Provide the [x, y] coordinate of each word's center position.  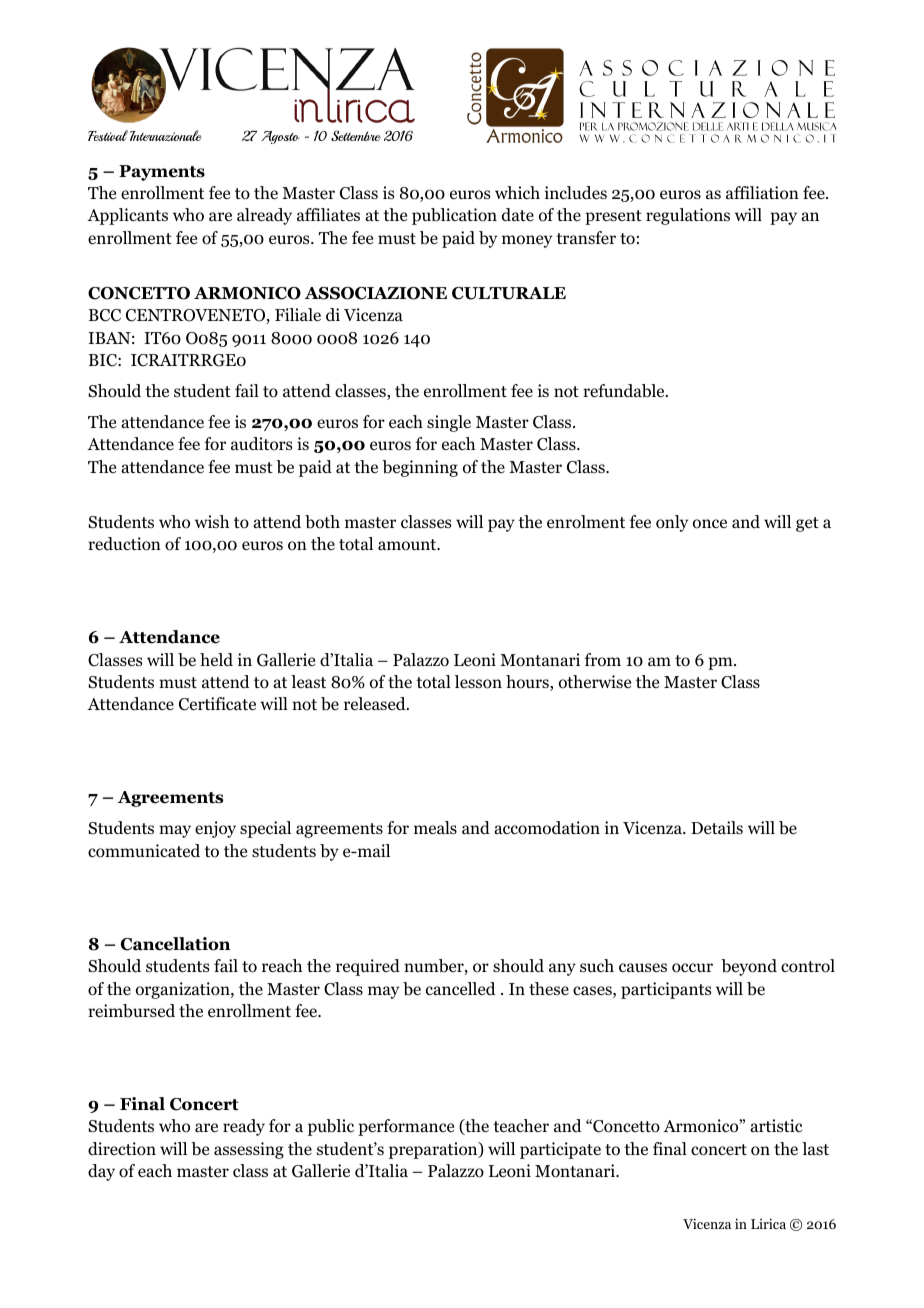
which [517, 192]
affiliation [762, 193]
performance [406, 1127]
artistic [776, 1125]
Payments [162, 173]
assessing [249, 1150]
